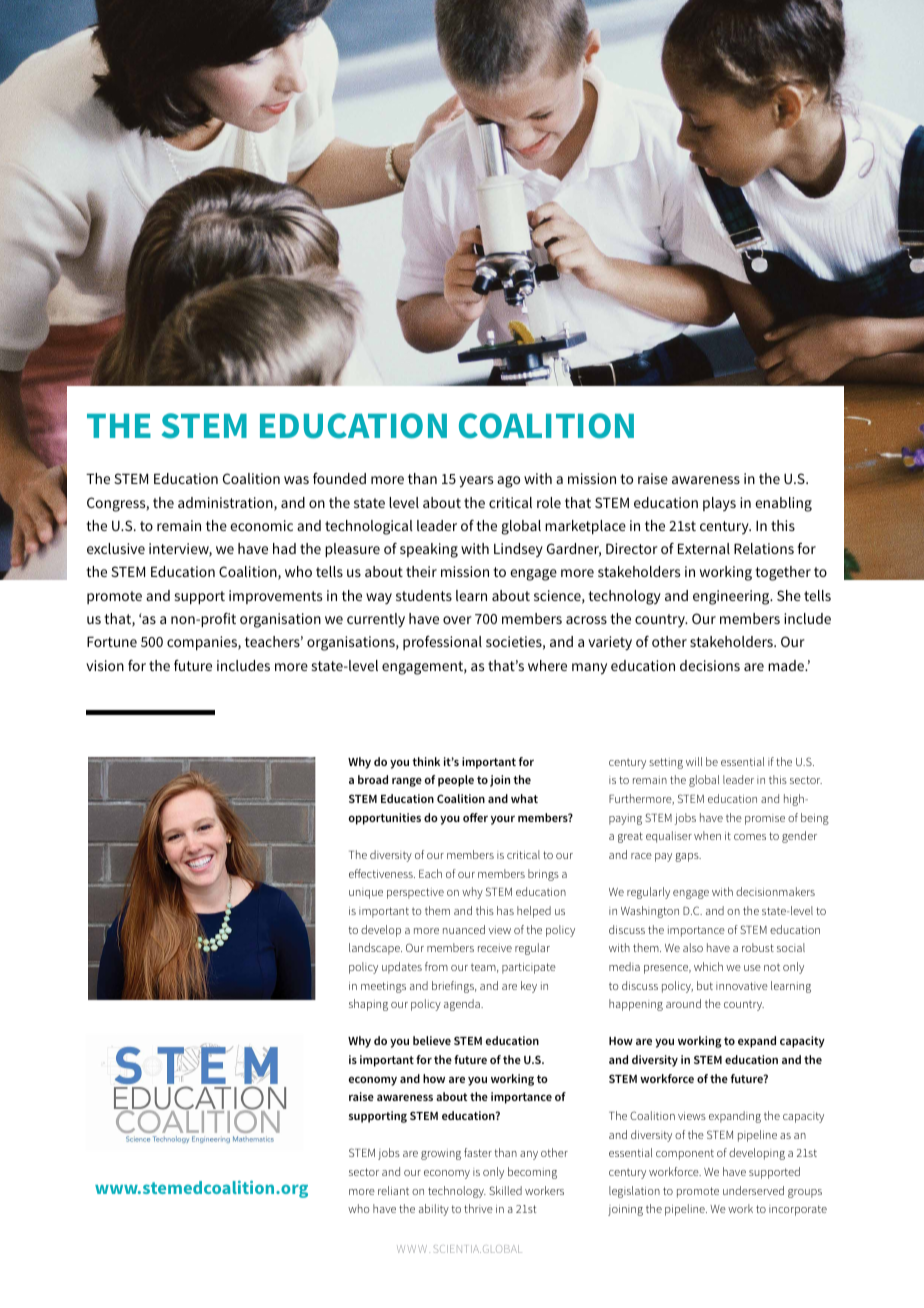 The image size is (924, 1308). I want to click on reliant, so click(393, 1190).
